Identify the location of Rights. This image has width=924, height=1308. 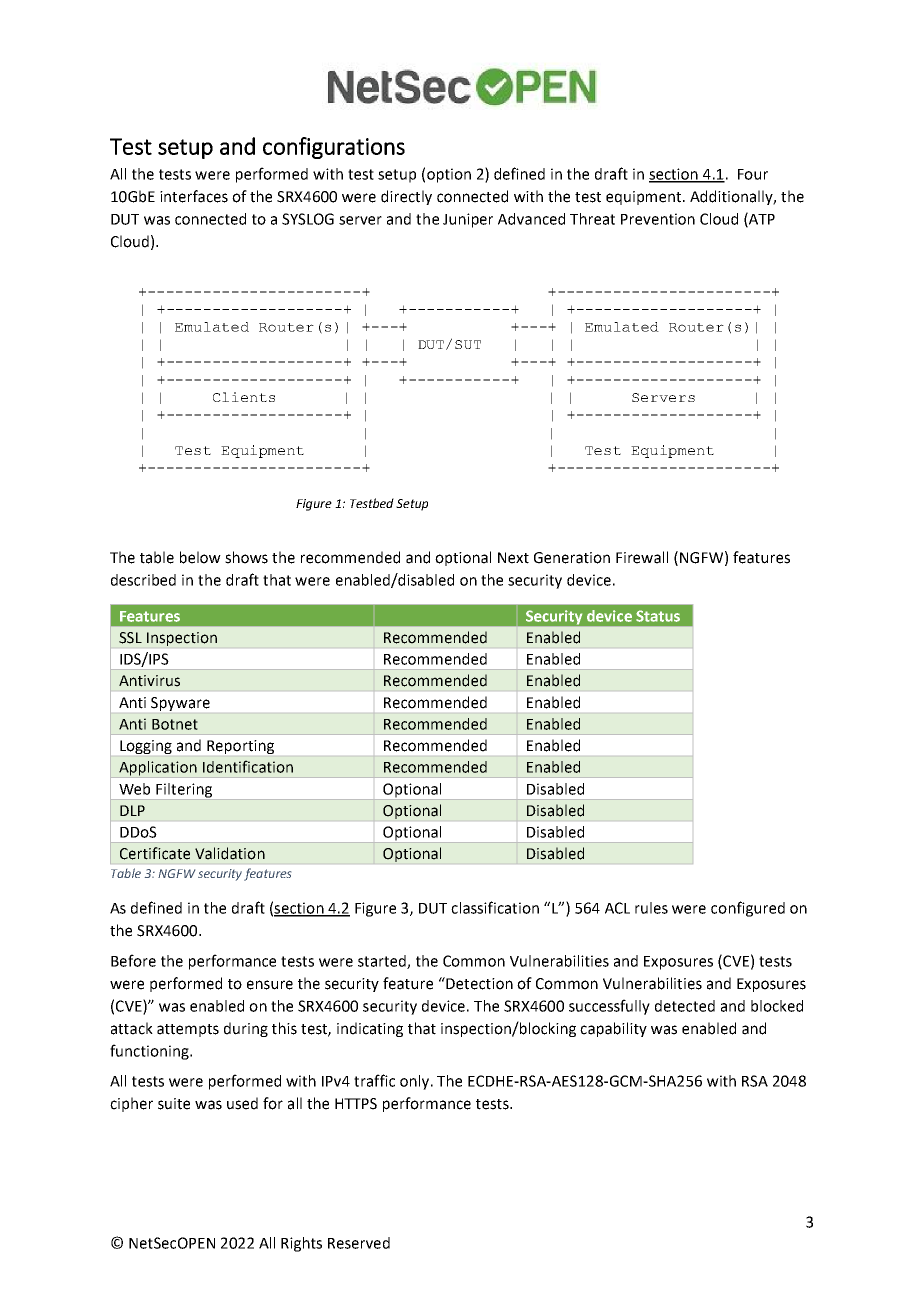
(301, 1244).
